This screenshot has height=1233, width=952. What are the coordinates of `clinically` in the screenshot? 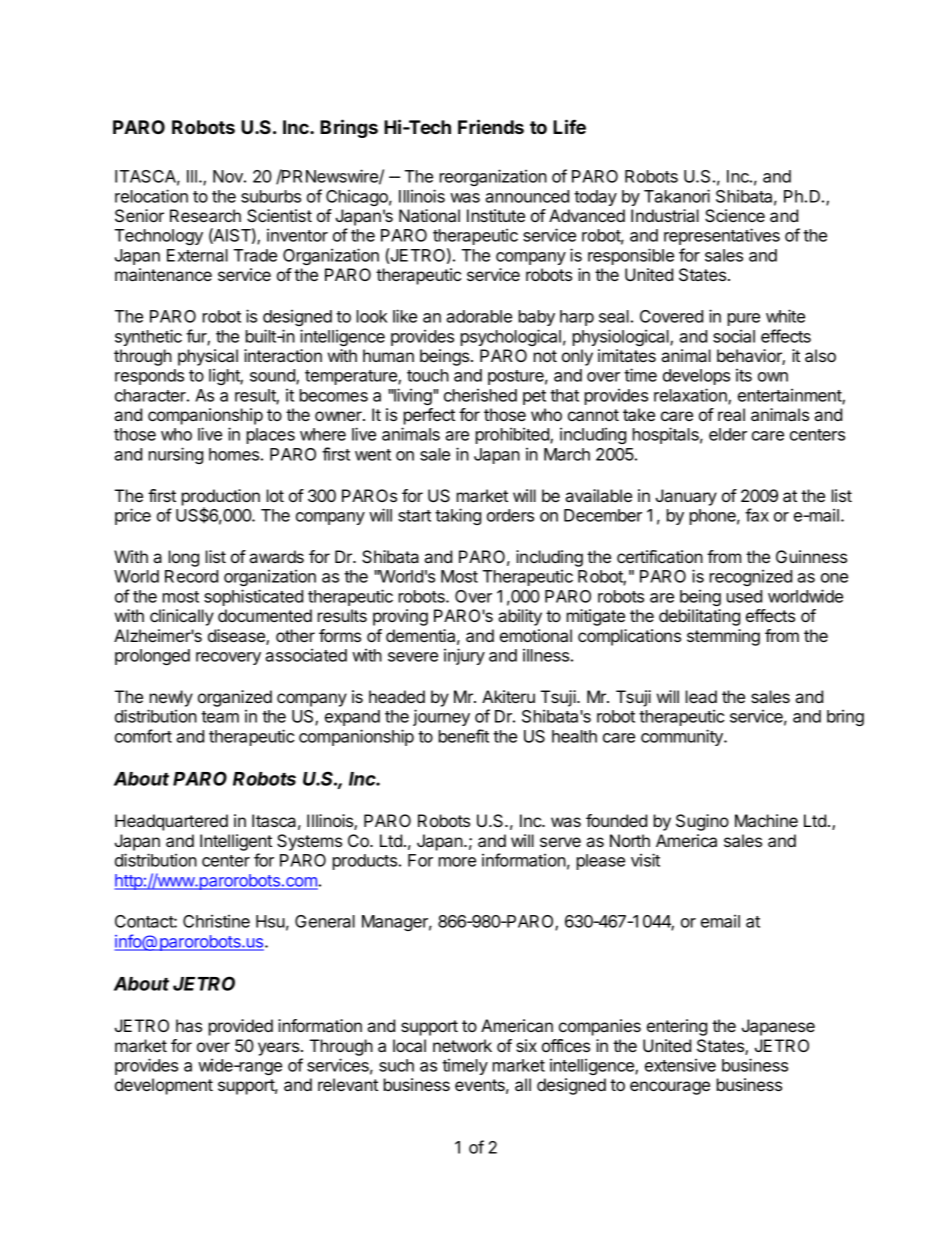 It's located at (182, 617).
